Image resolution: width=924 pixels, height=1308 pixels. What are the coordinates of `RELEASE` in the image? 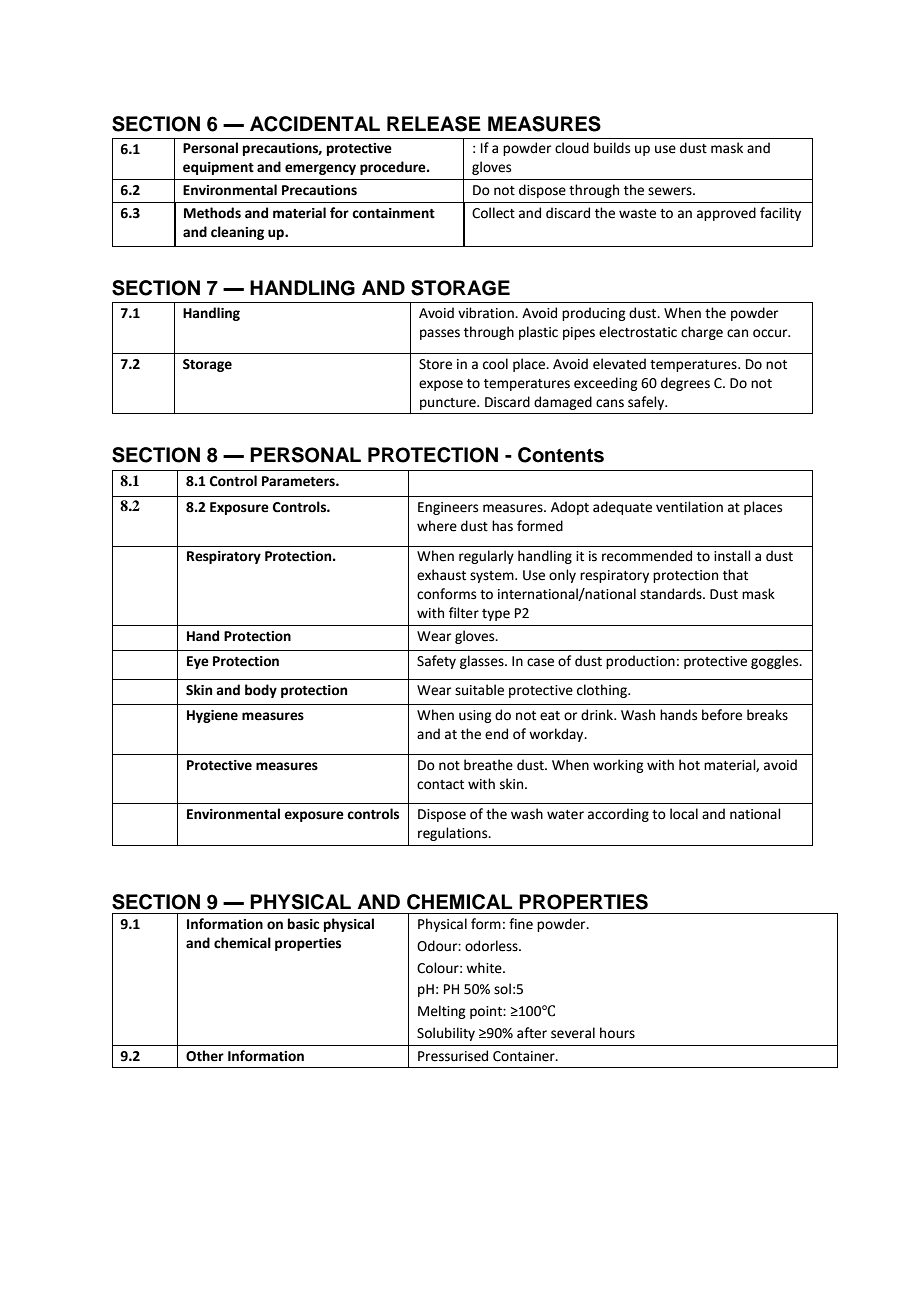 It's located at (434, 124).
